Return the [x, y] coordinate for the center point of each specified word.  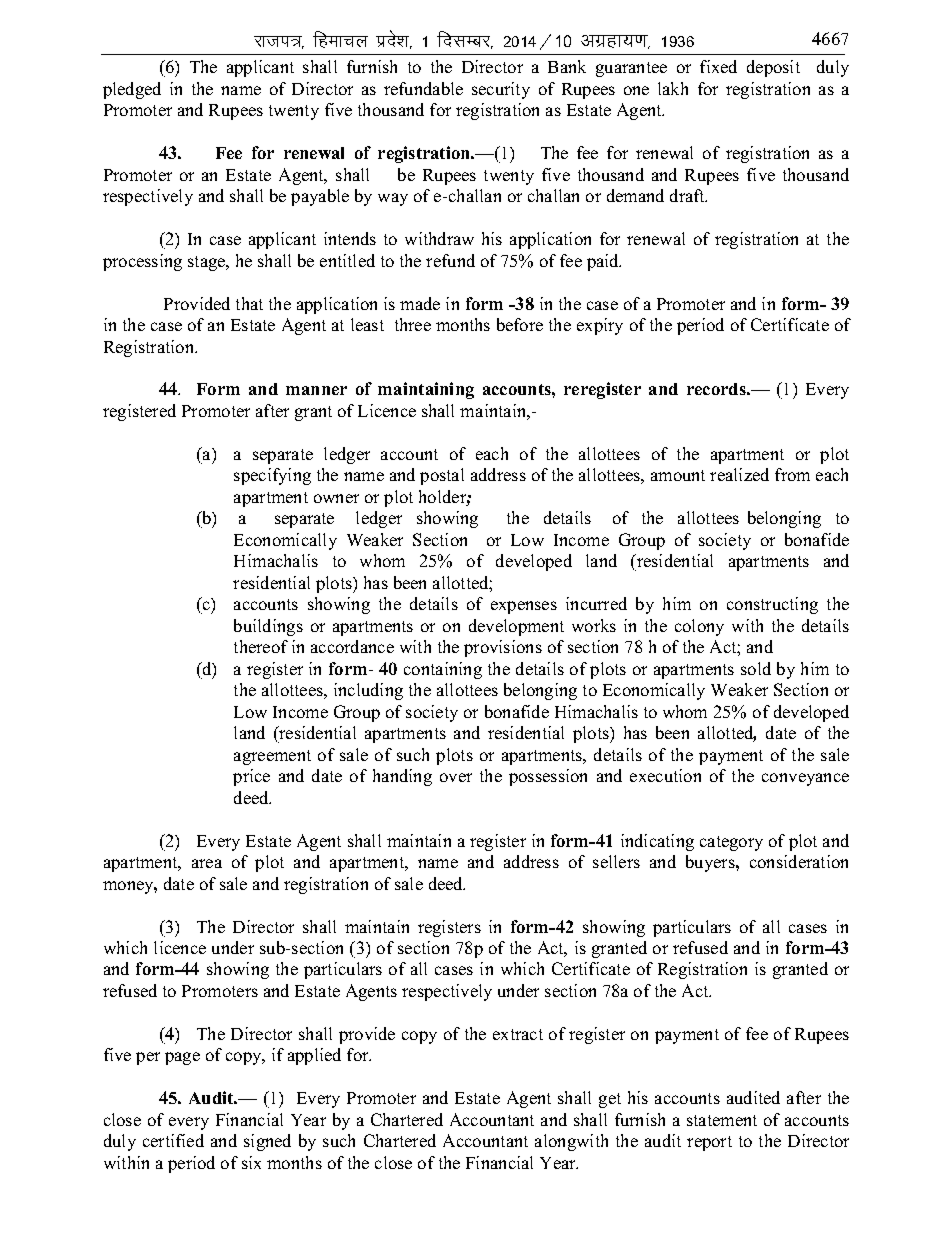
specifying [272, 476]
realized [739, 474]
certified [173, 1140]
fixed [718, 66]
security [501, 90]
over [456, 777]
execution [665, 775]
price [251, 777]
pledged [132, 90]
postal [442, 476]
